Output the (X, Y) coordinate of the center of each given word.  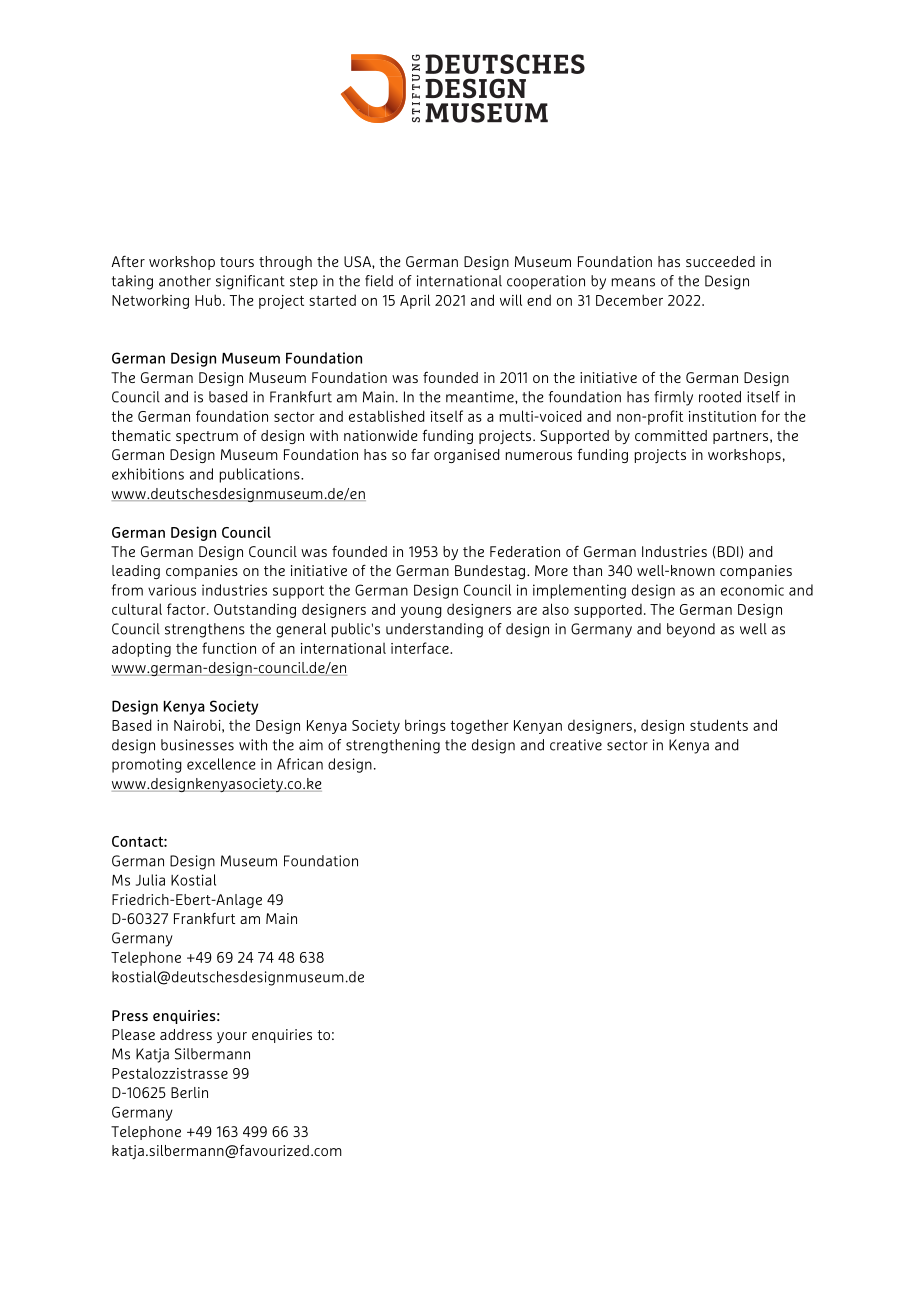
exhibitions (148, 474)
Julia (150, 880)
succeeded (720, 261)
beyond (691, 630)
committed (671, 435)
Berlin (189, 1092)
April (415, 301)
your (232, 1037)
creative (576, 745)
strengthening (393, 746)
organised (467, 456)
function (229, 648)
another (185, 281)
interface (421, 648)
